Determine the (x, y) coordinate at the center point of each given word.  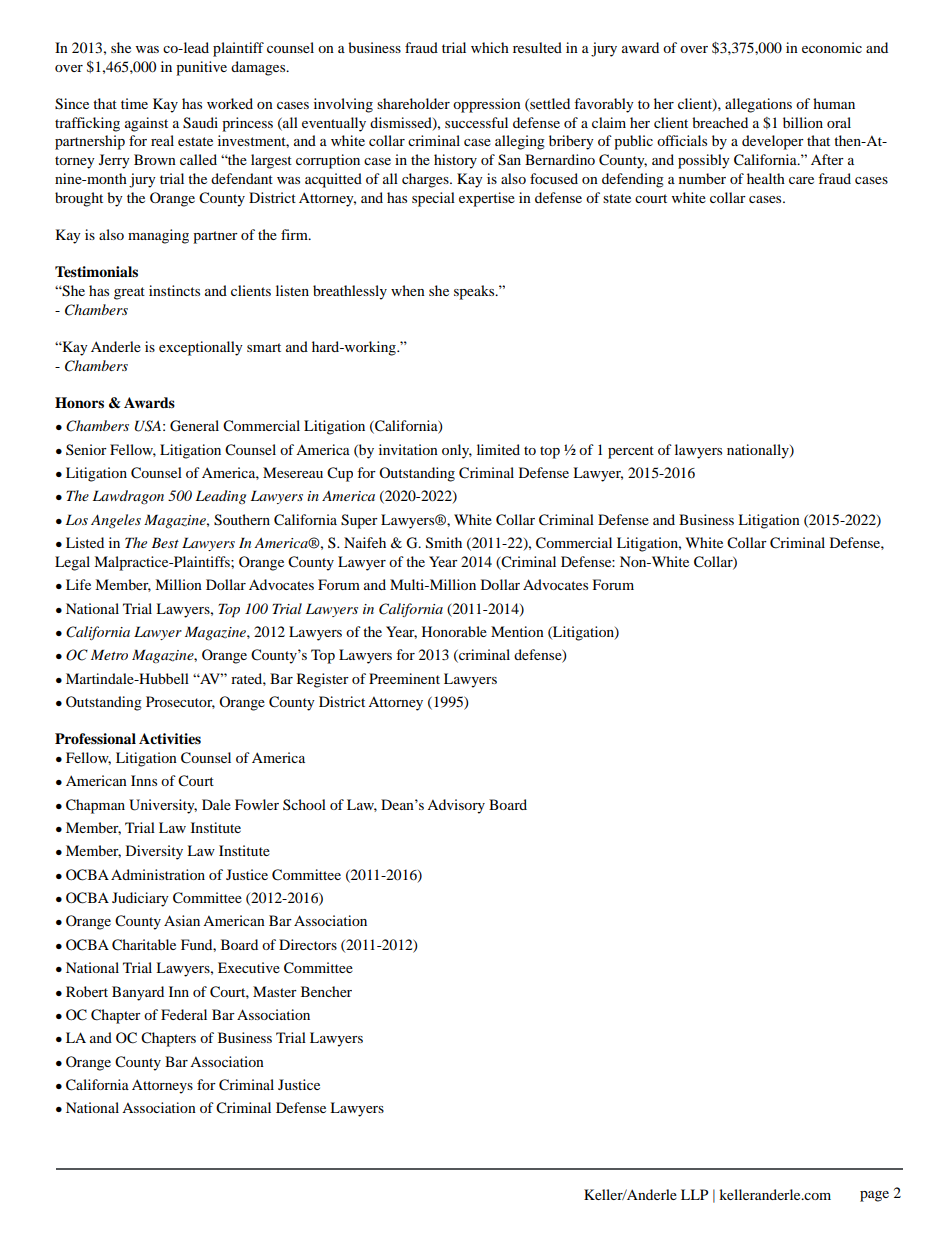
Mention (517, 631)
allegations (758, 105)
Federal (184, 1014)
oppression (487, 105)
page (874, 1196)
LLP (694, 1194)
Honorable (454, 631)
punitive (201, 68)
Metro (109, 654)
